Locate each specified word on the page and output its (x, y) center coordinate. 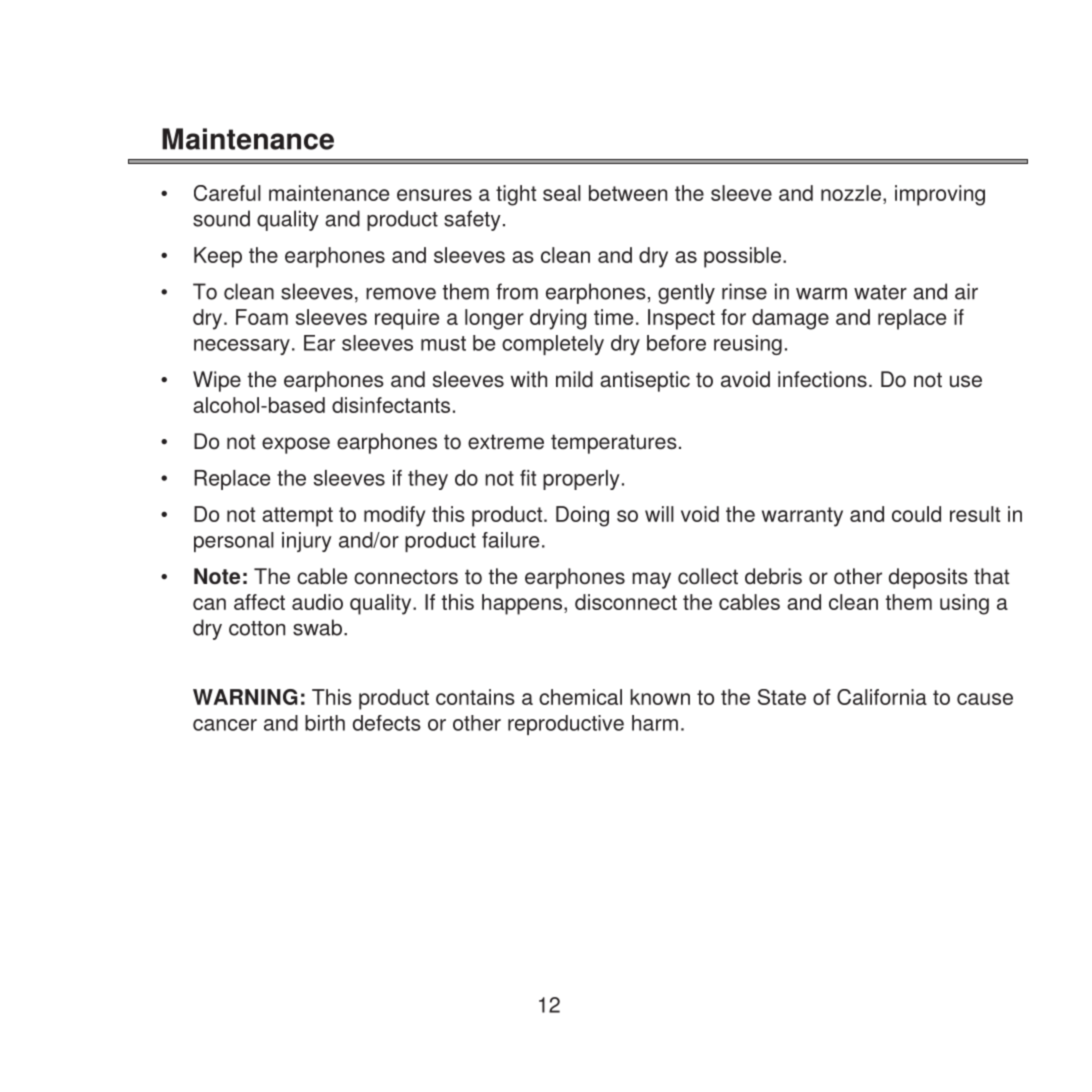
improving (940, 195)
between (628, 193)
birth (325, 723)
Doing (582, 516)
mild (574, 379)
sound (221, 218)
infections (822, 379)
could (916, 514)
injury (307, 542)
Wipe (217, 381)
